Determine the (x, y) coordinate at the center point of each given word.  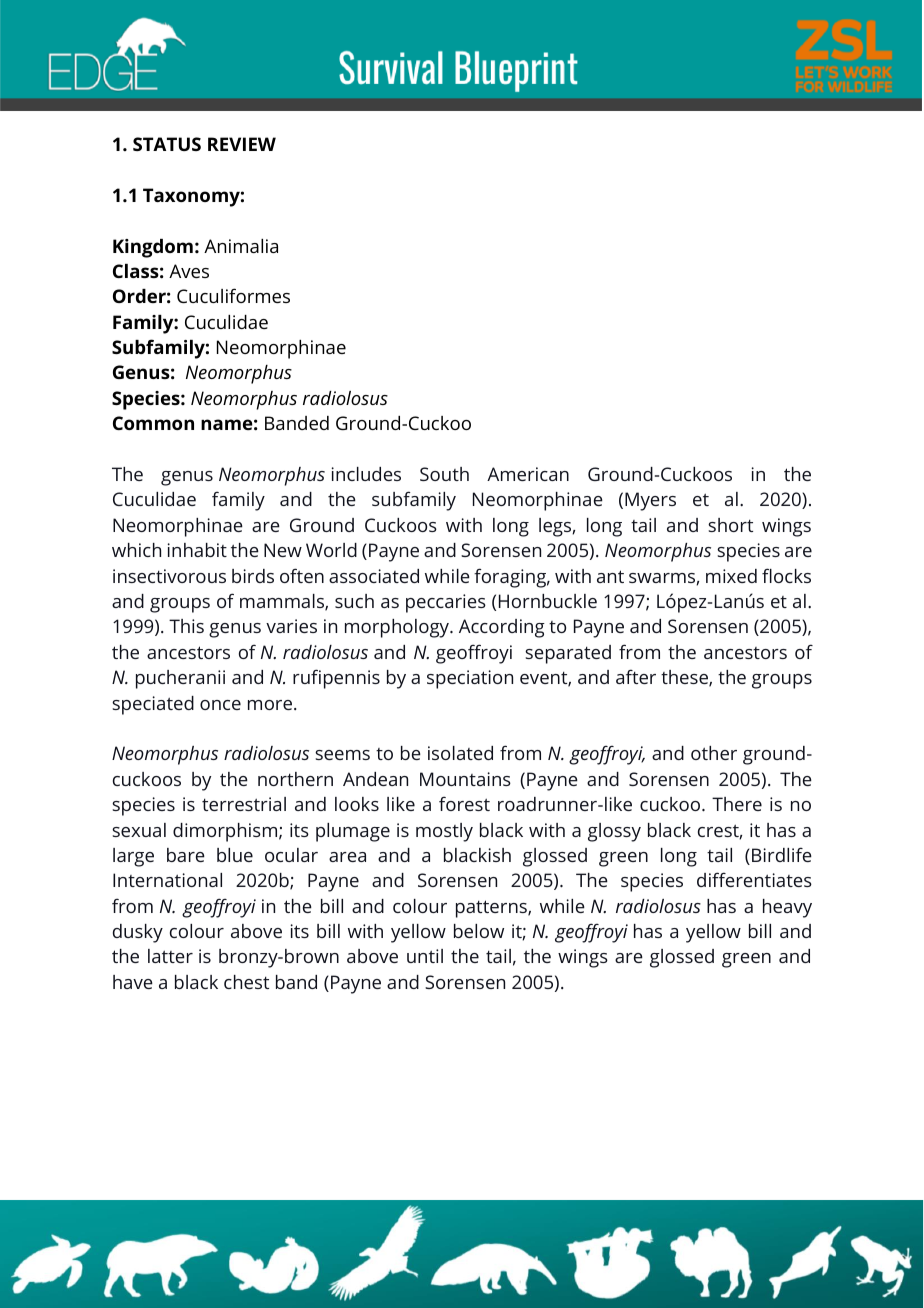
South (444, 474)
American (528, 474)
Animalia (241, 246)
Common (153, 423)
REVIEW (242, 144)
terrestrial (244, 804)
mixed (731, 576)
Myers (650, 501)
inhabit (197, 550)
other (714, 753)
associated (374, 576)
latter (170, 956)
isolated (460, 753)
